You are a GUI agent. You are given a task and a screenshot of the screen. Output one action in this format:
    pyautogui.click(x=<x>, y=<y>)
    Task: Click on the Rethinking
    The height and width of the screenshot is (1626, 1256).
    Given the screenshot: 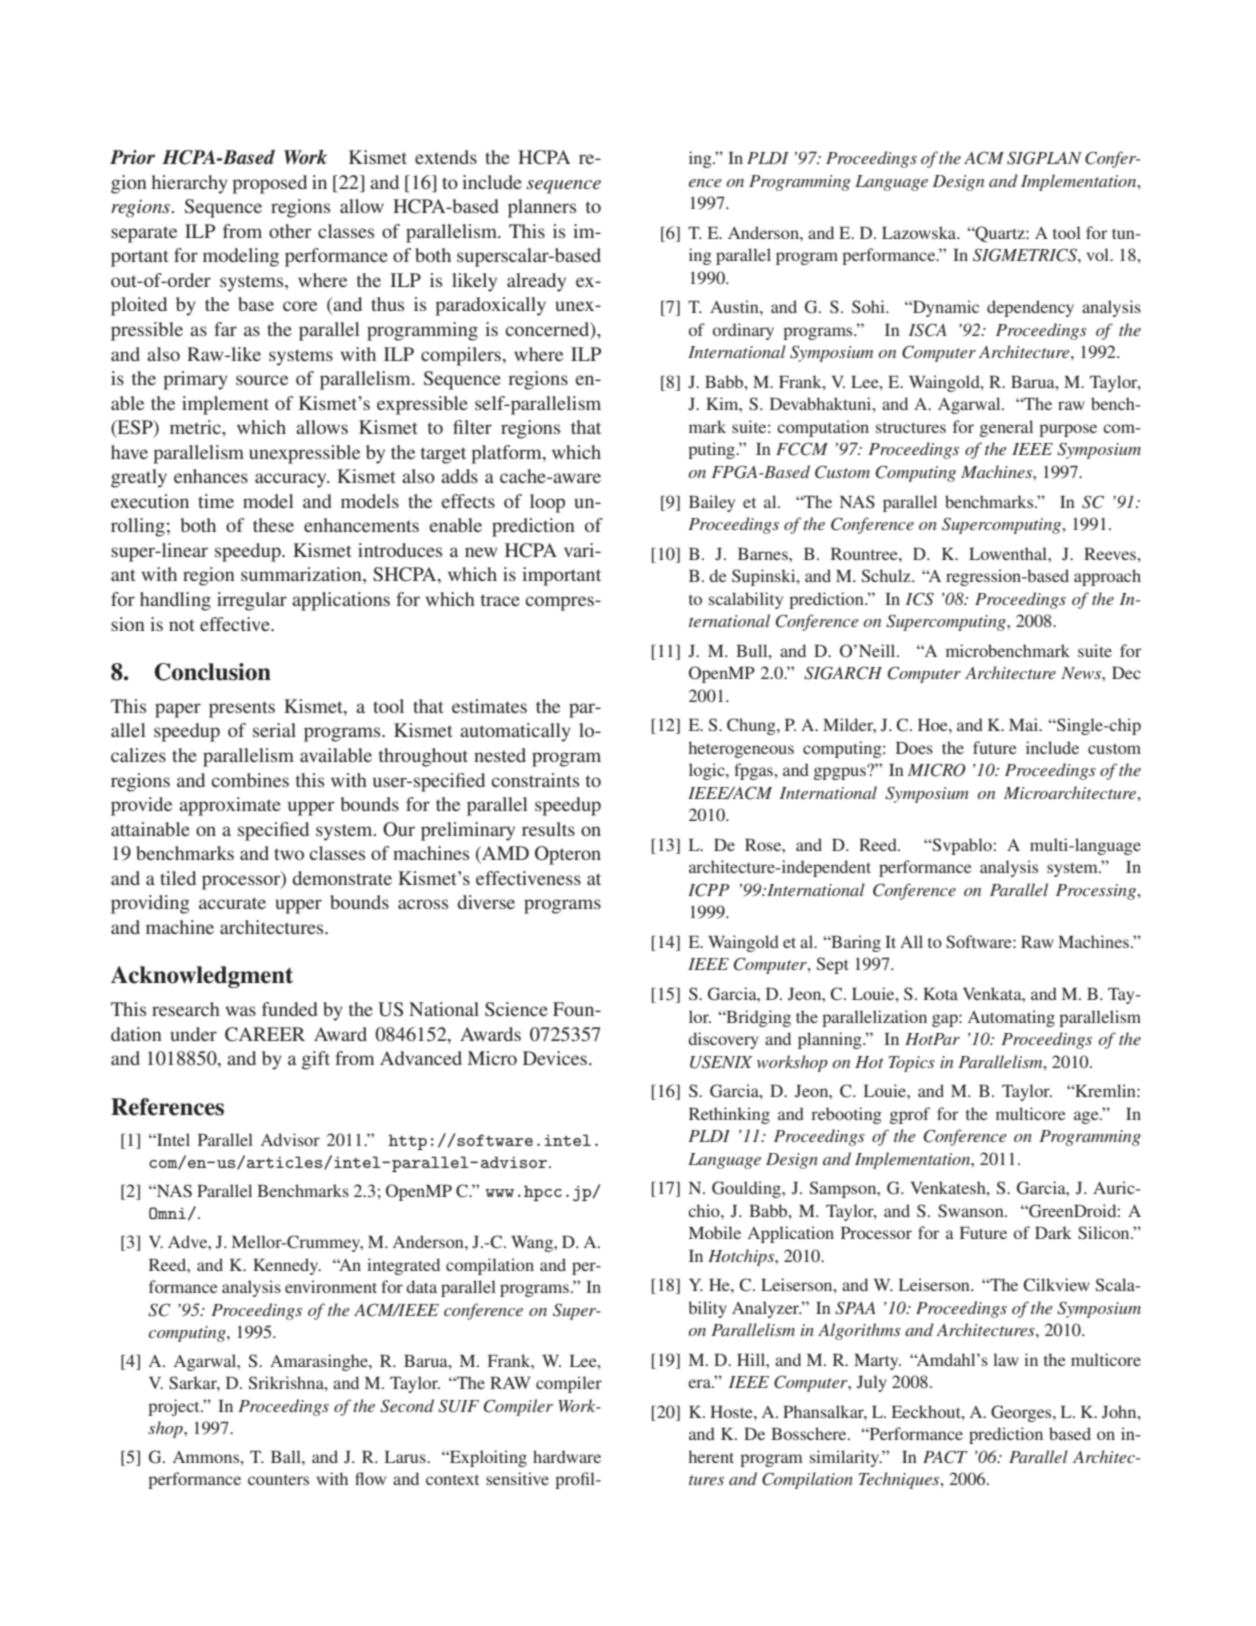 What is the action you would take?
    pyautogui.click(x=729, y=1115)
